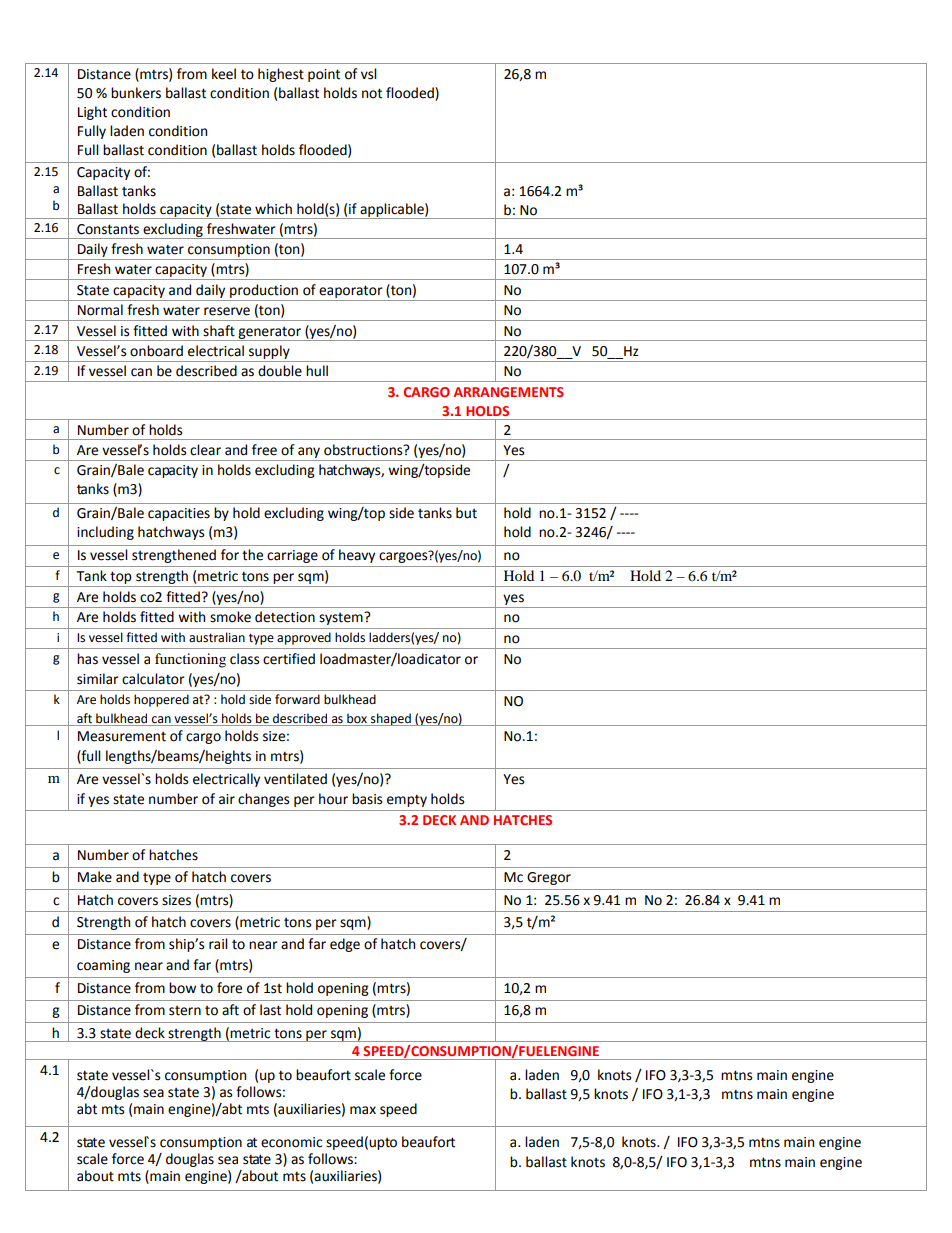 The width and height of the page is (952, 1233). What do you see at coordinates (369, 74) in the page?
I see `vsl` at bounding box center [369, 74].
